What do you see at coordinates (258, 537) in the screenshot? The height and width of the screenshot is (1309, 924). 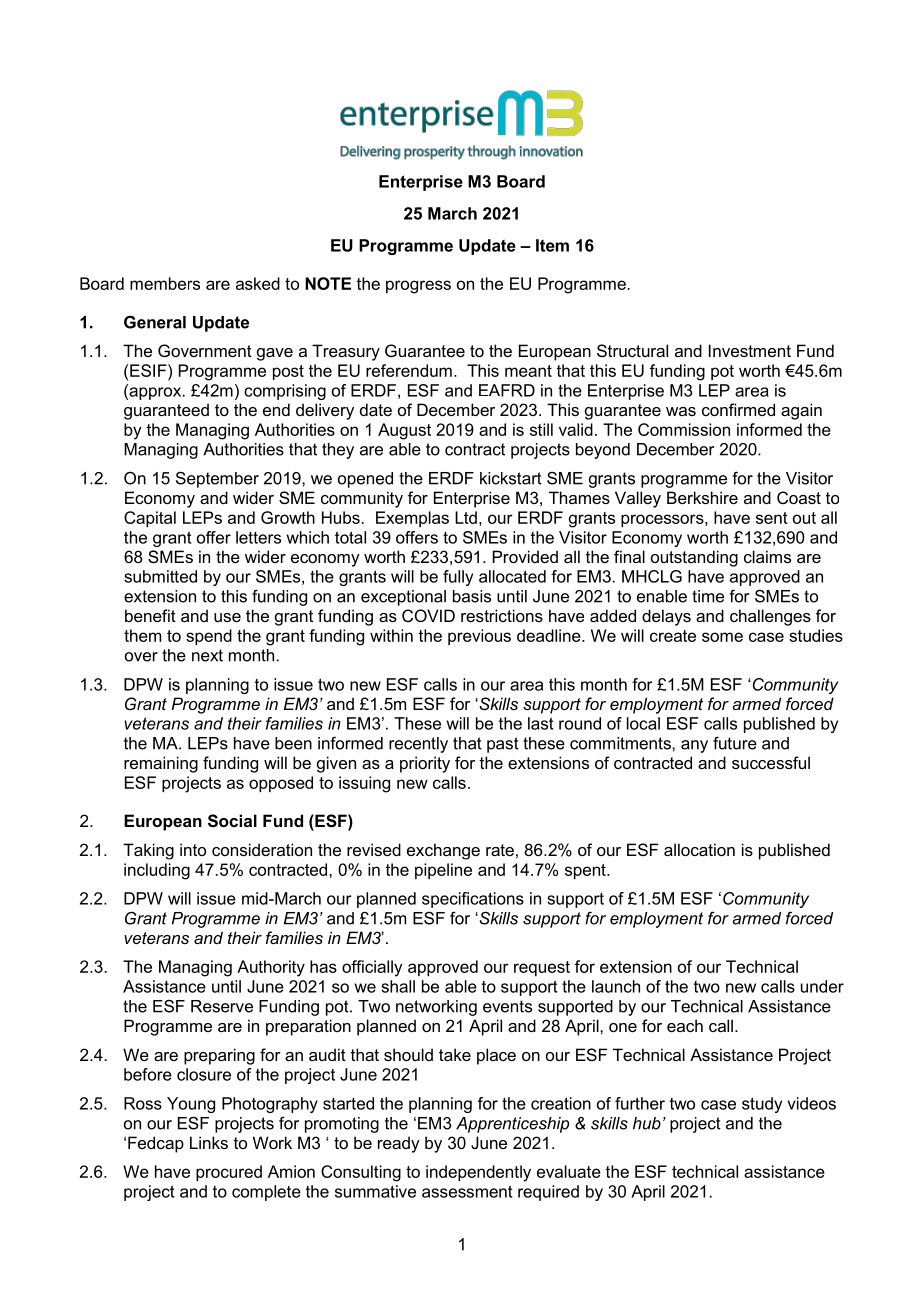 I see `letters` at bounding box center [258, 537].
